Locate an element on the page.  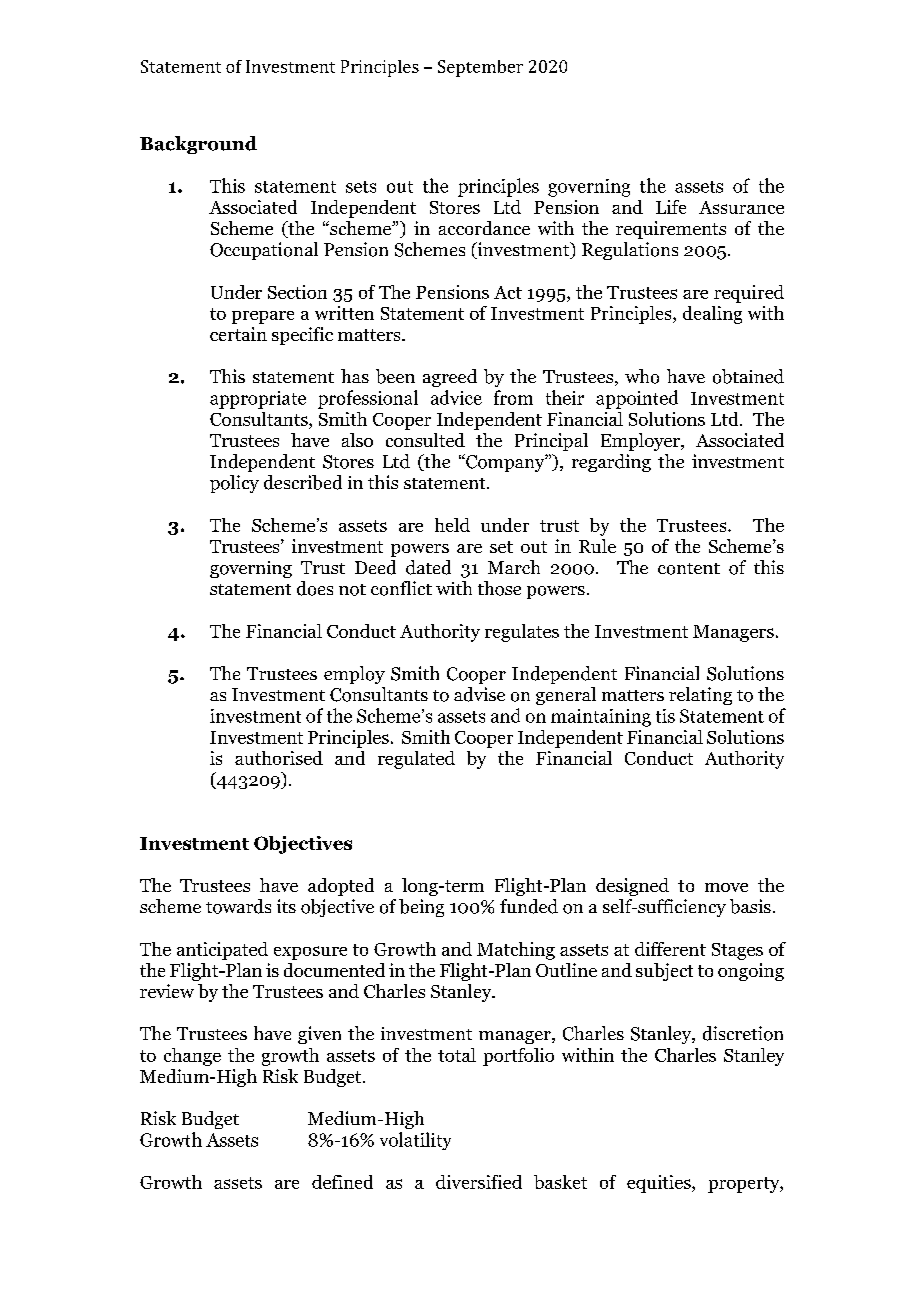
Background is located at coordinates (198, 145).
